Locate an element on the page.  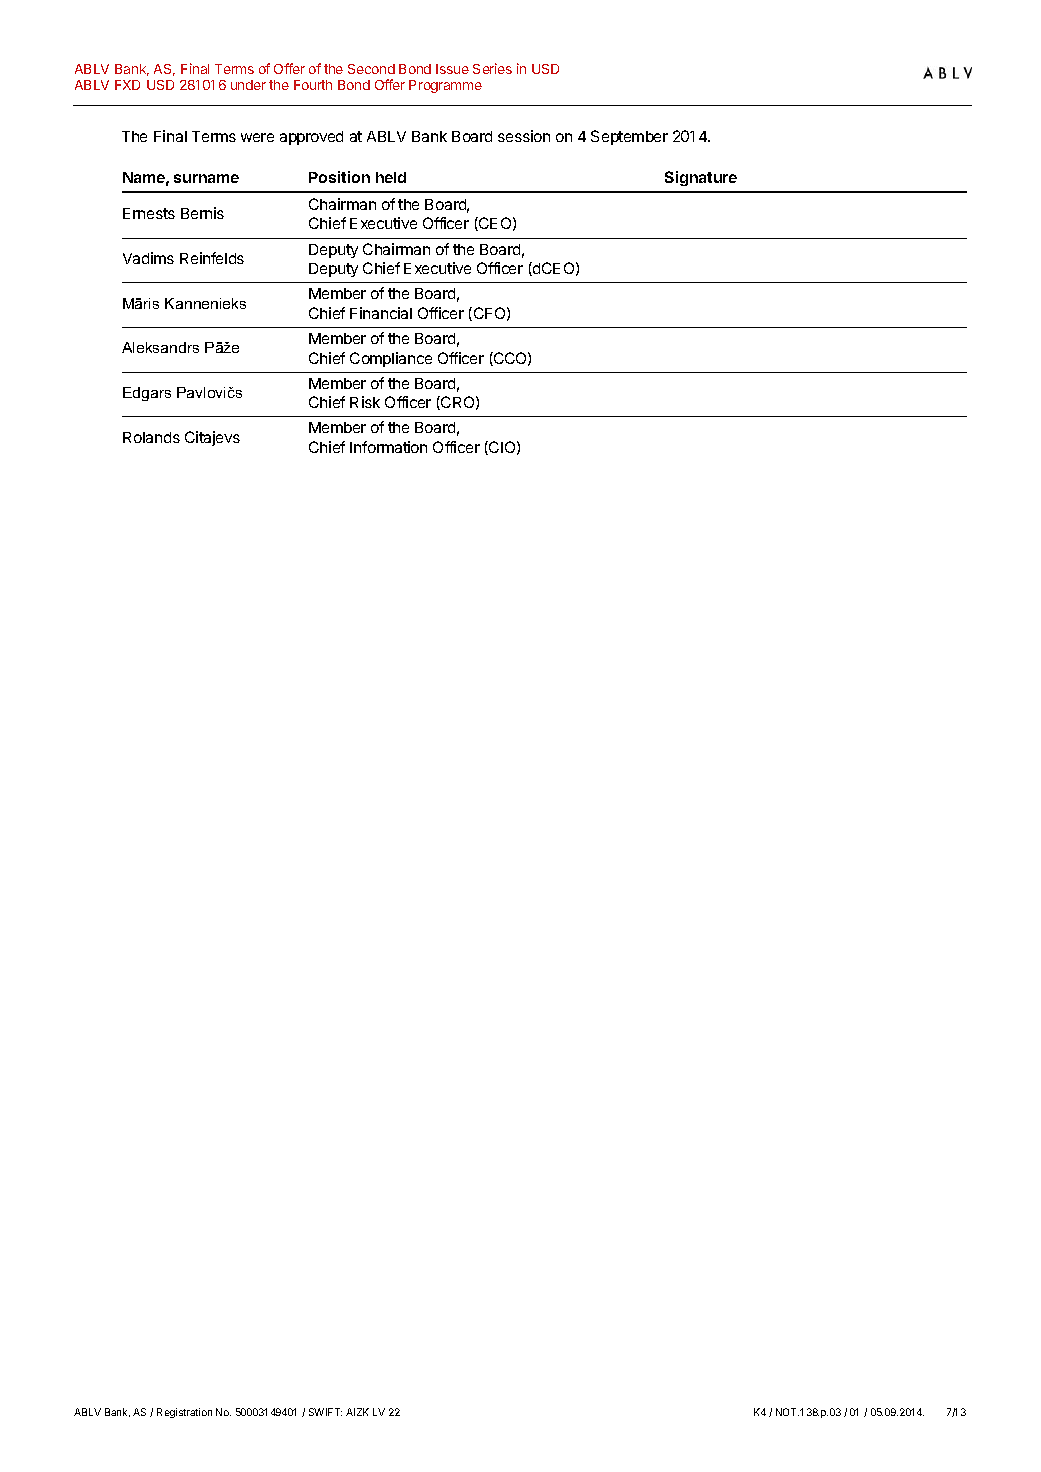
Programme is located at coordinates (445, 86).
